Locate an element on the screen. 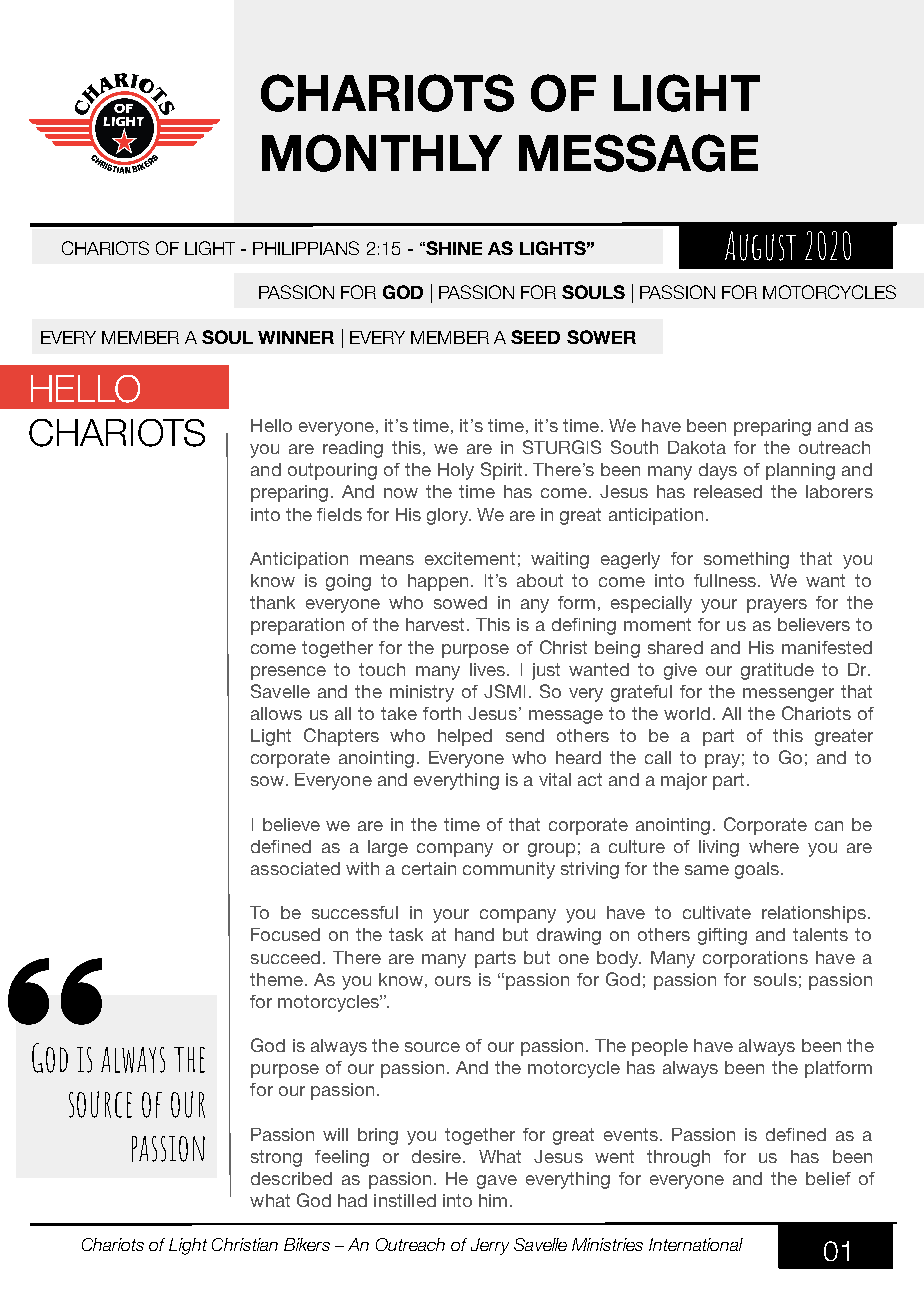 Image resolution: width=924 pixels, height=1307 pixels. MONTHLY is located at coordinates (382, 153).
